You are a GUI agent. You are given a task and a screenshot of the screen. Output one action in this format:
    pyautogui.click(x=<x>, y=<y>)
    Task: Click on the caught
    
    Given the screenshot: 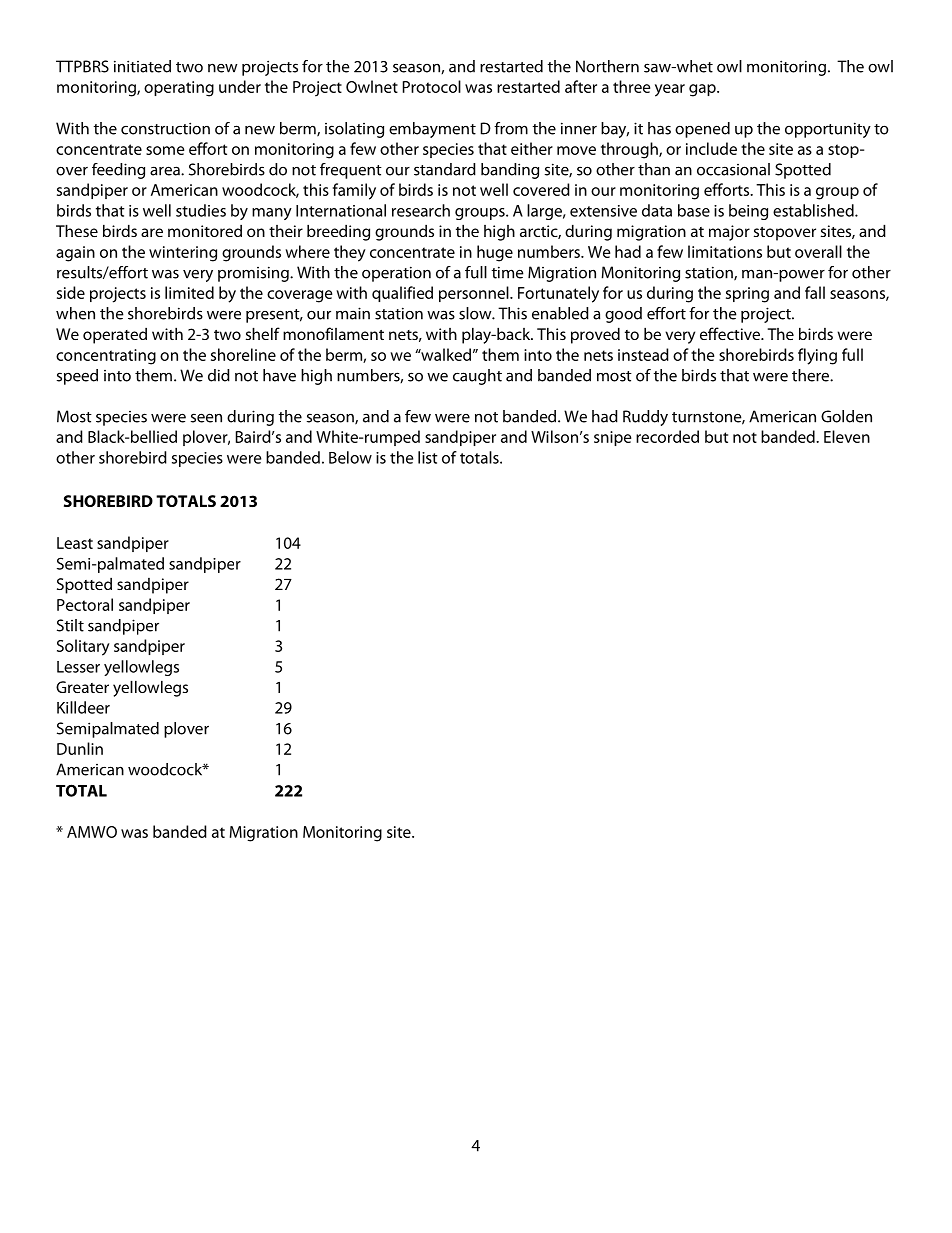 What is the action you would take?
    pyautogui.click(x=477, y=377)
